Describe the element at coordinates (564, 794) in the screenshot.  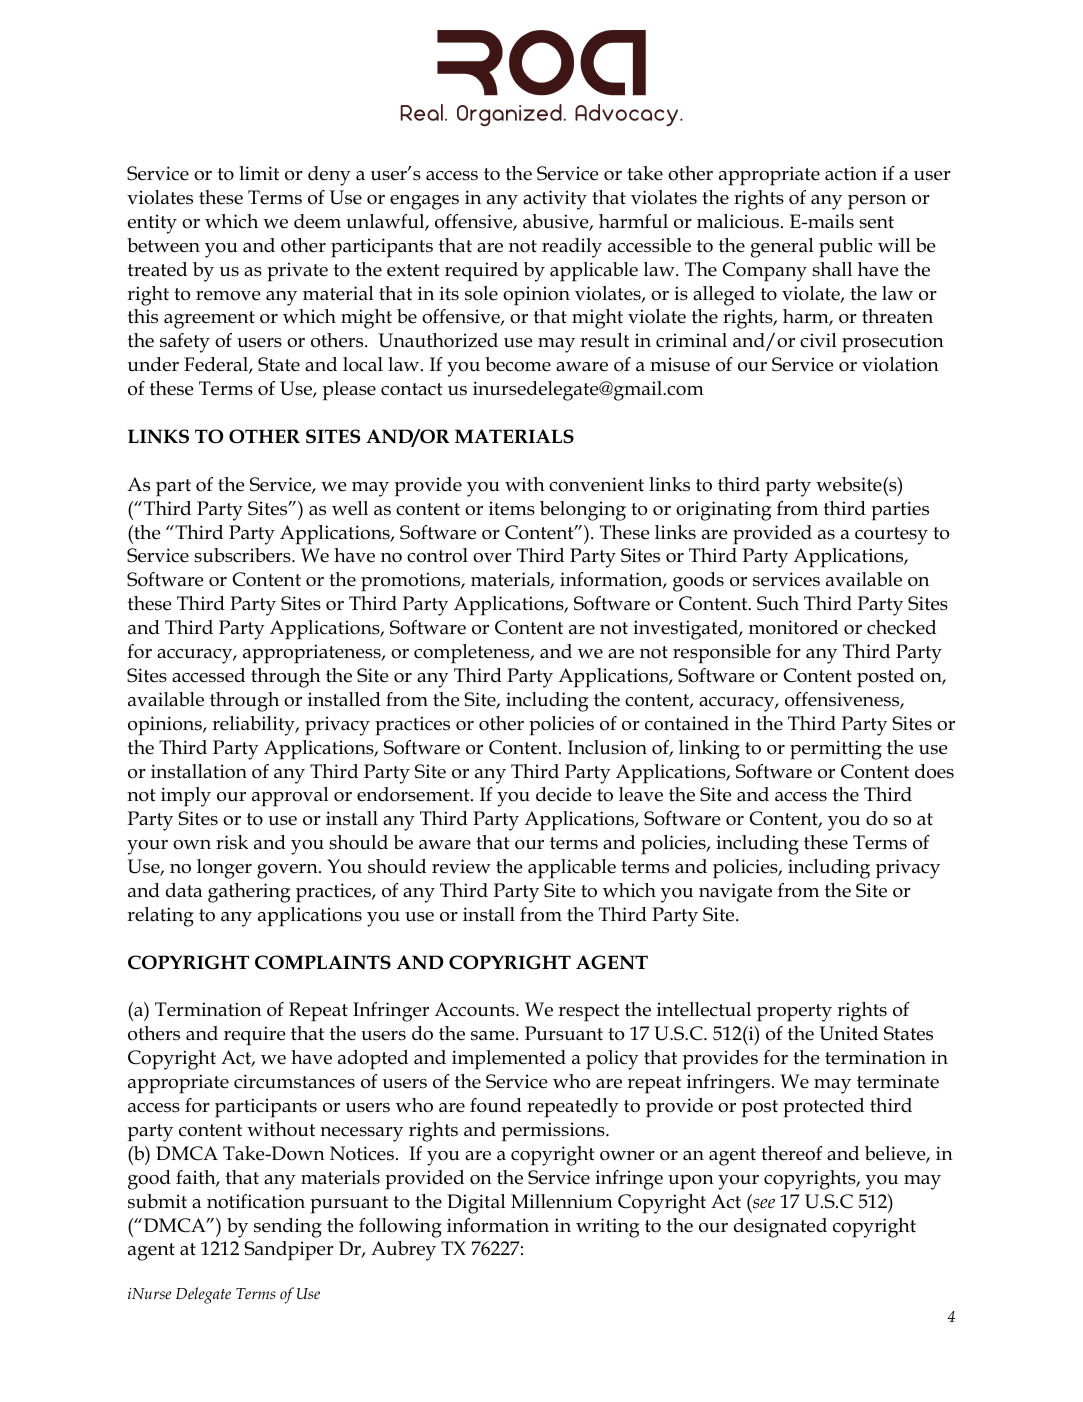
I see `decide` at that location.
